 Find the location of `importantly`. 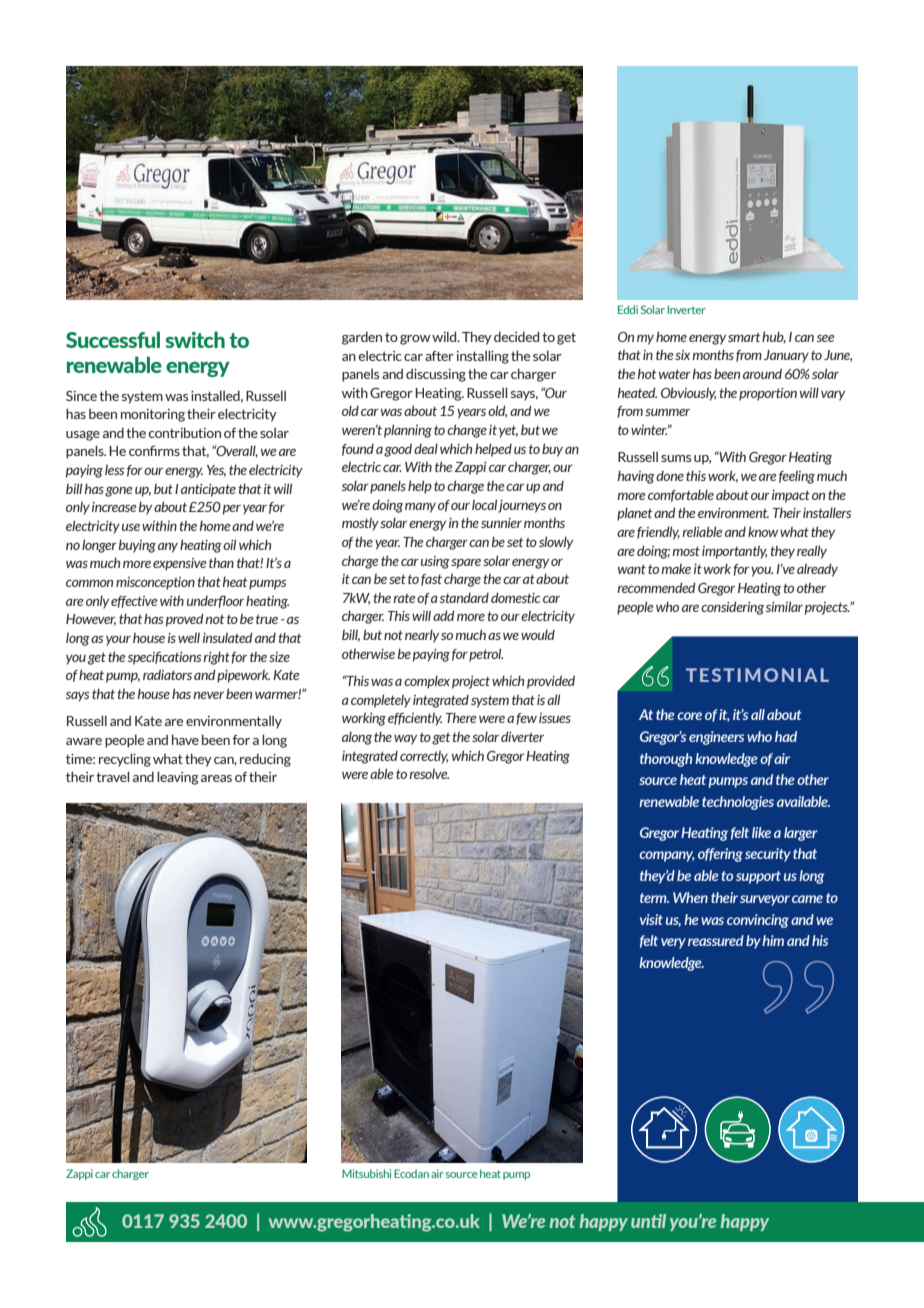

importantly is located at coordinates (734, 552).
